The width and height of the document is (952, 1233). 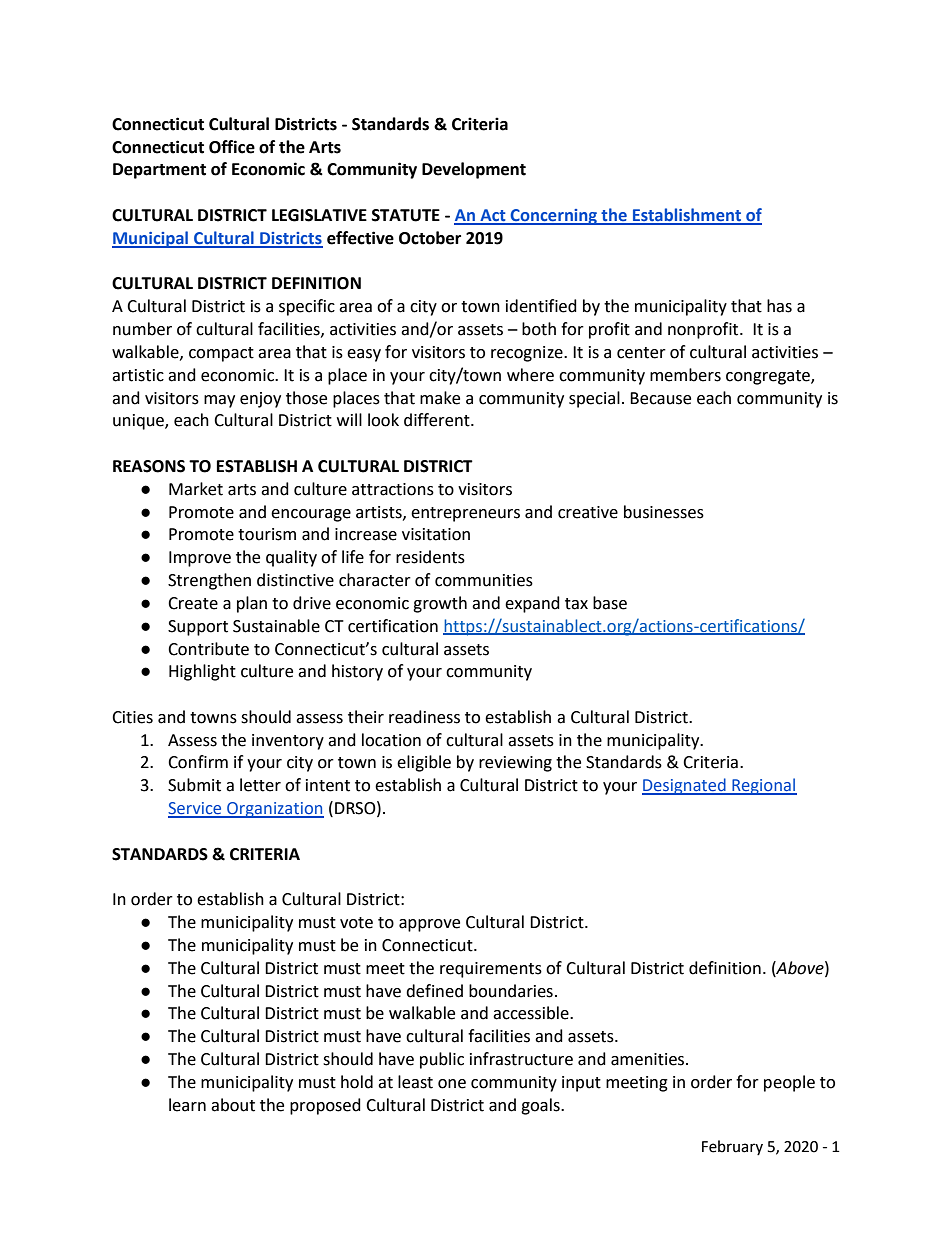 I want to click on Development, so click(x=474, y=170).
